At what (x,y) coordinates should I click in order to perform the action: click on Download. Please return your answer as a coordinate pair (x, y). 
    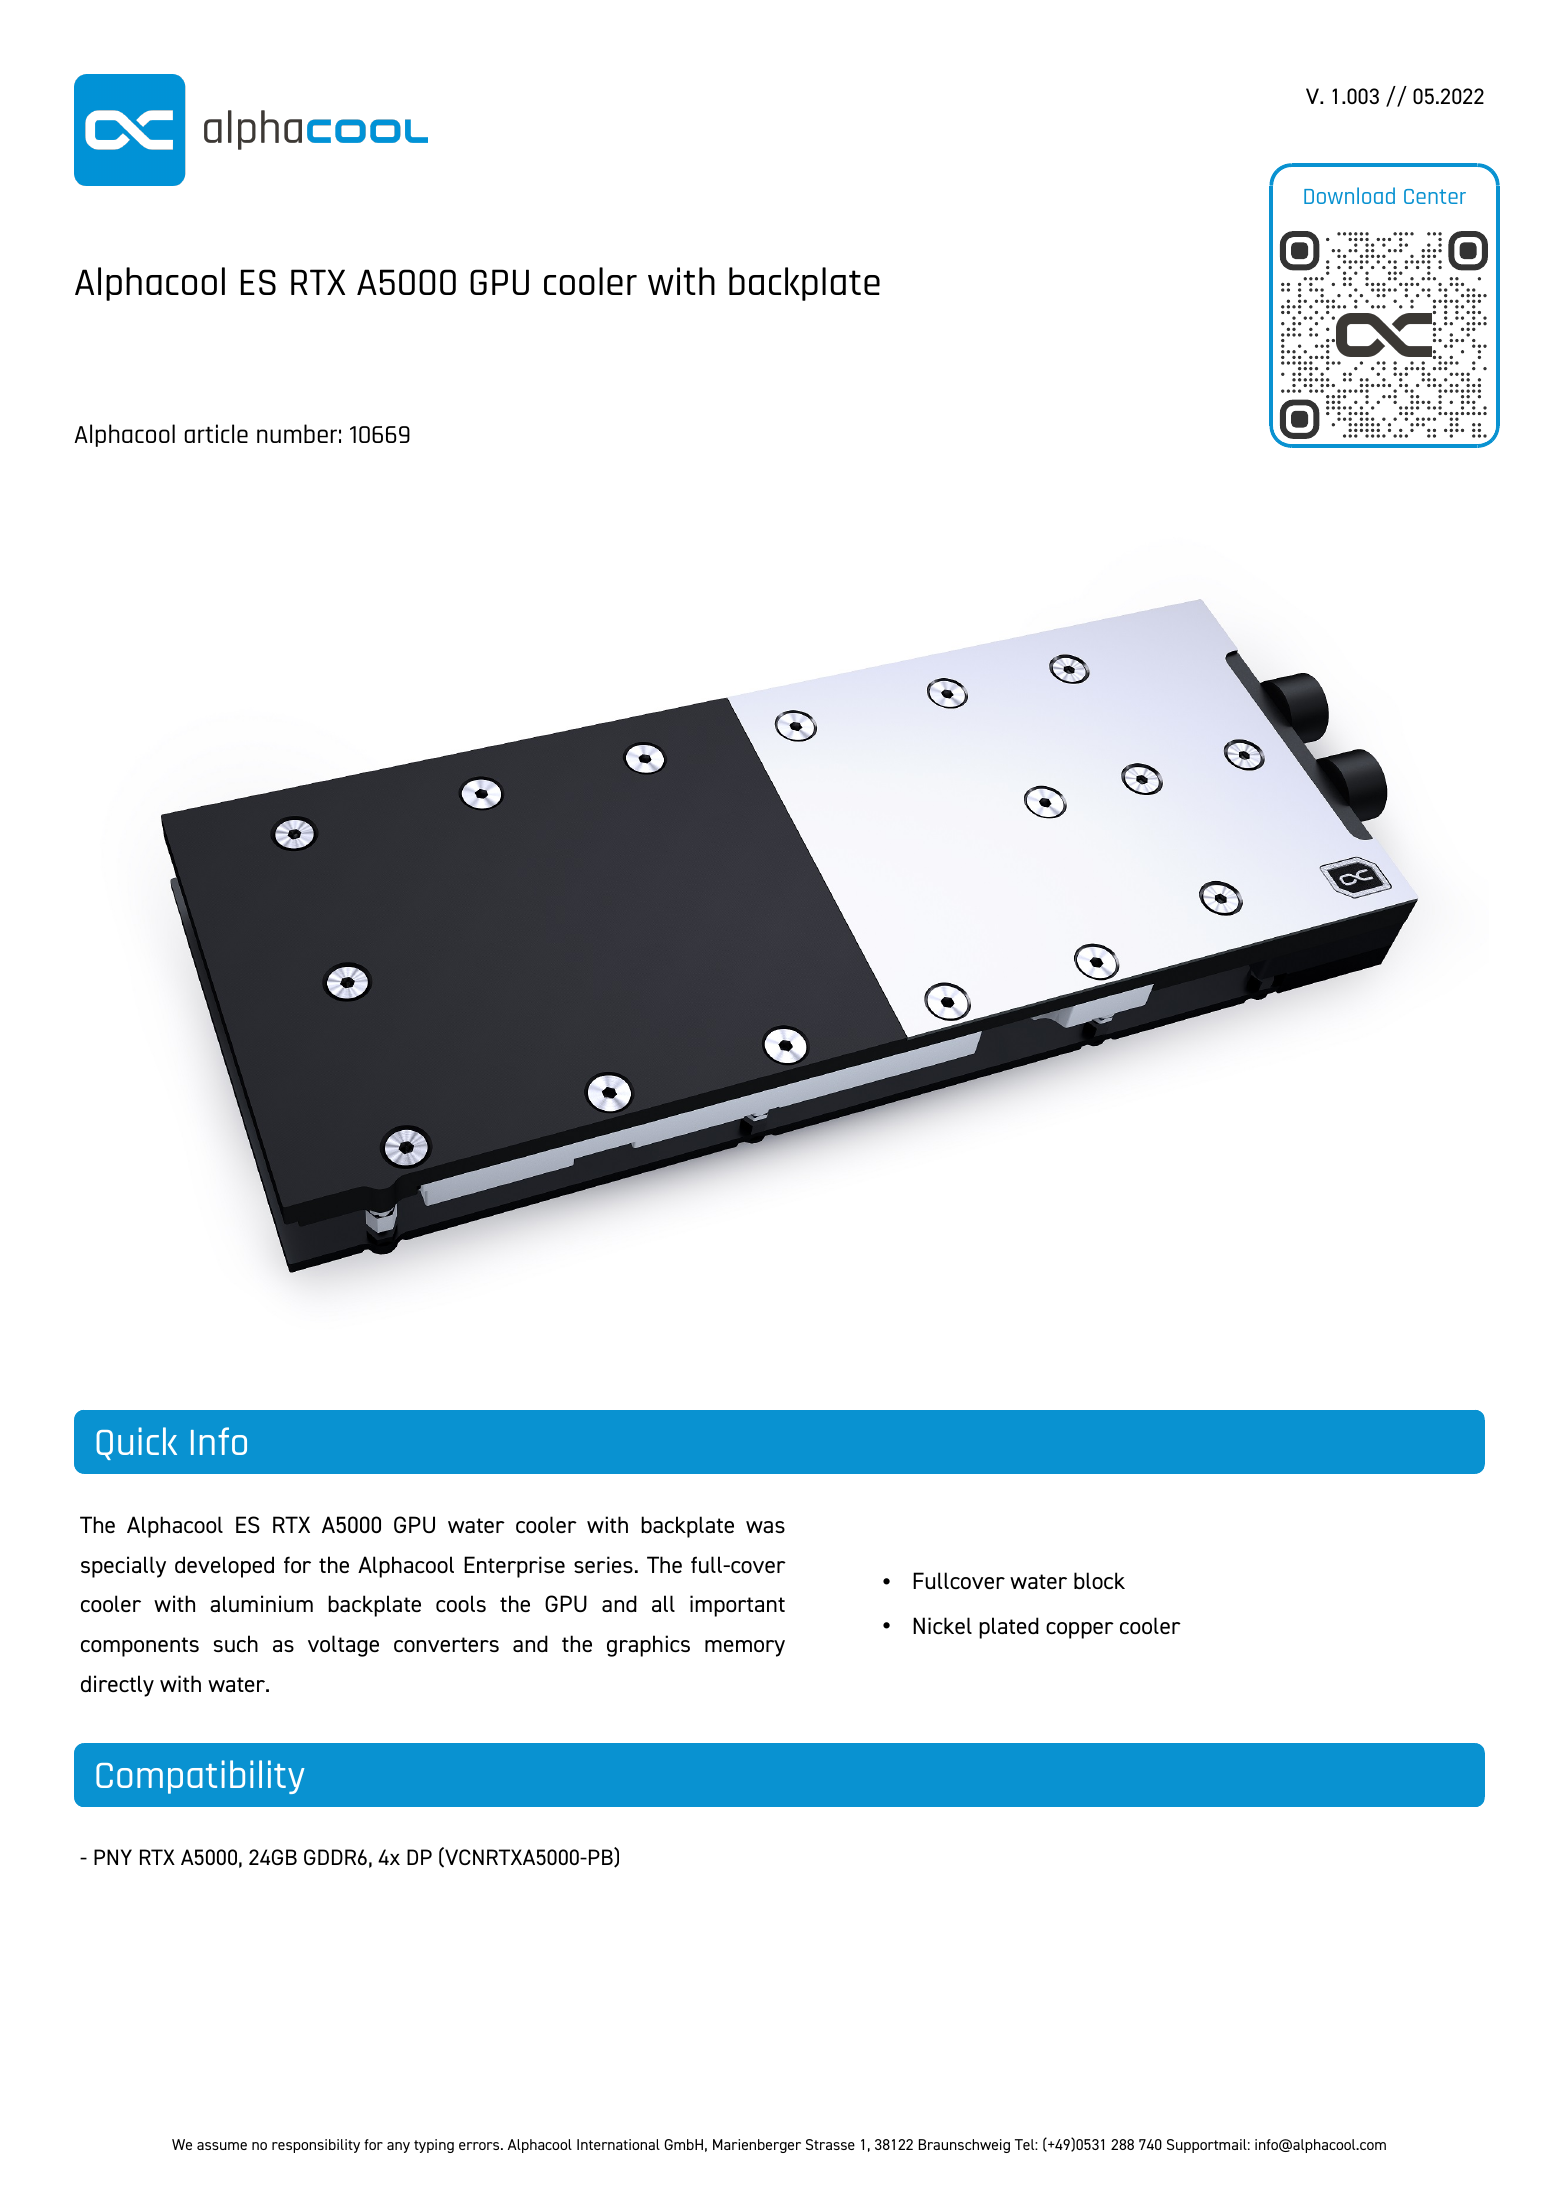
    Looking at the image, I should click on (1349, 195).
